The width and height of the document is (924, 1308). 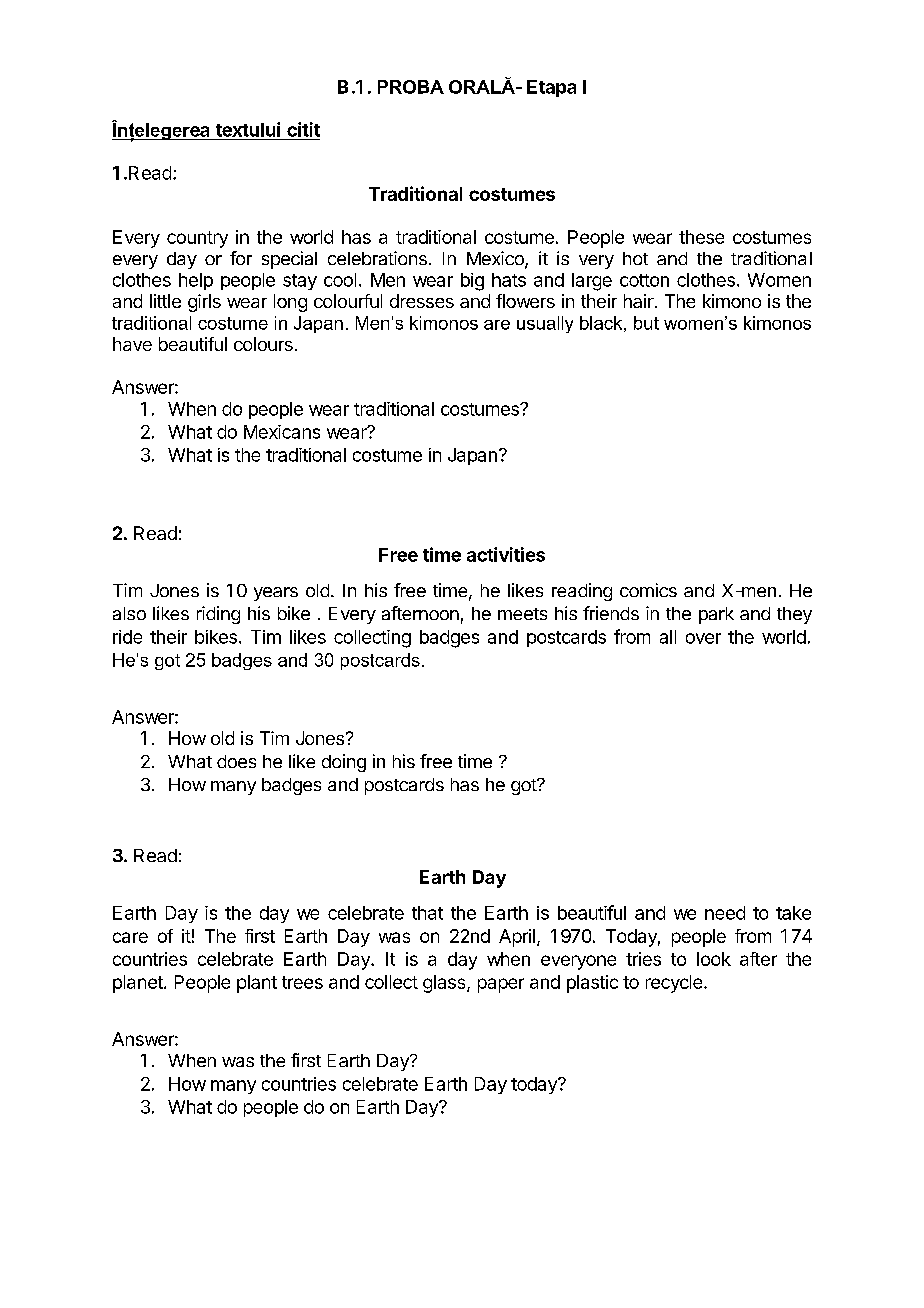 What do you see at coordinates (496, 259) in the document?
I see `Mexico` at bounding box center [496, 259].
